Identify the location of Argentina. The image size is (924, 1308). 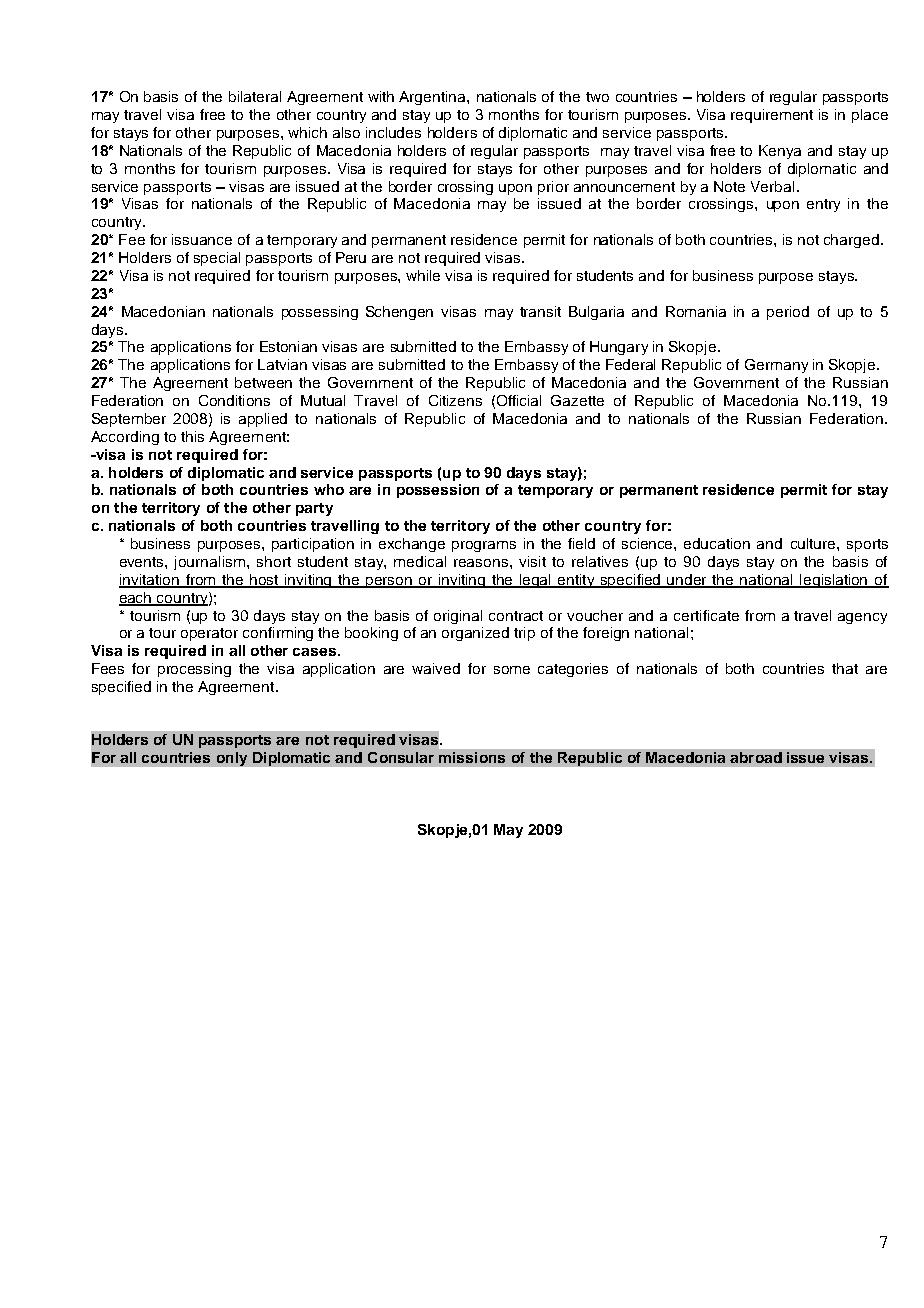
(433, 98).
